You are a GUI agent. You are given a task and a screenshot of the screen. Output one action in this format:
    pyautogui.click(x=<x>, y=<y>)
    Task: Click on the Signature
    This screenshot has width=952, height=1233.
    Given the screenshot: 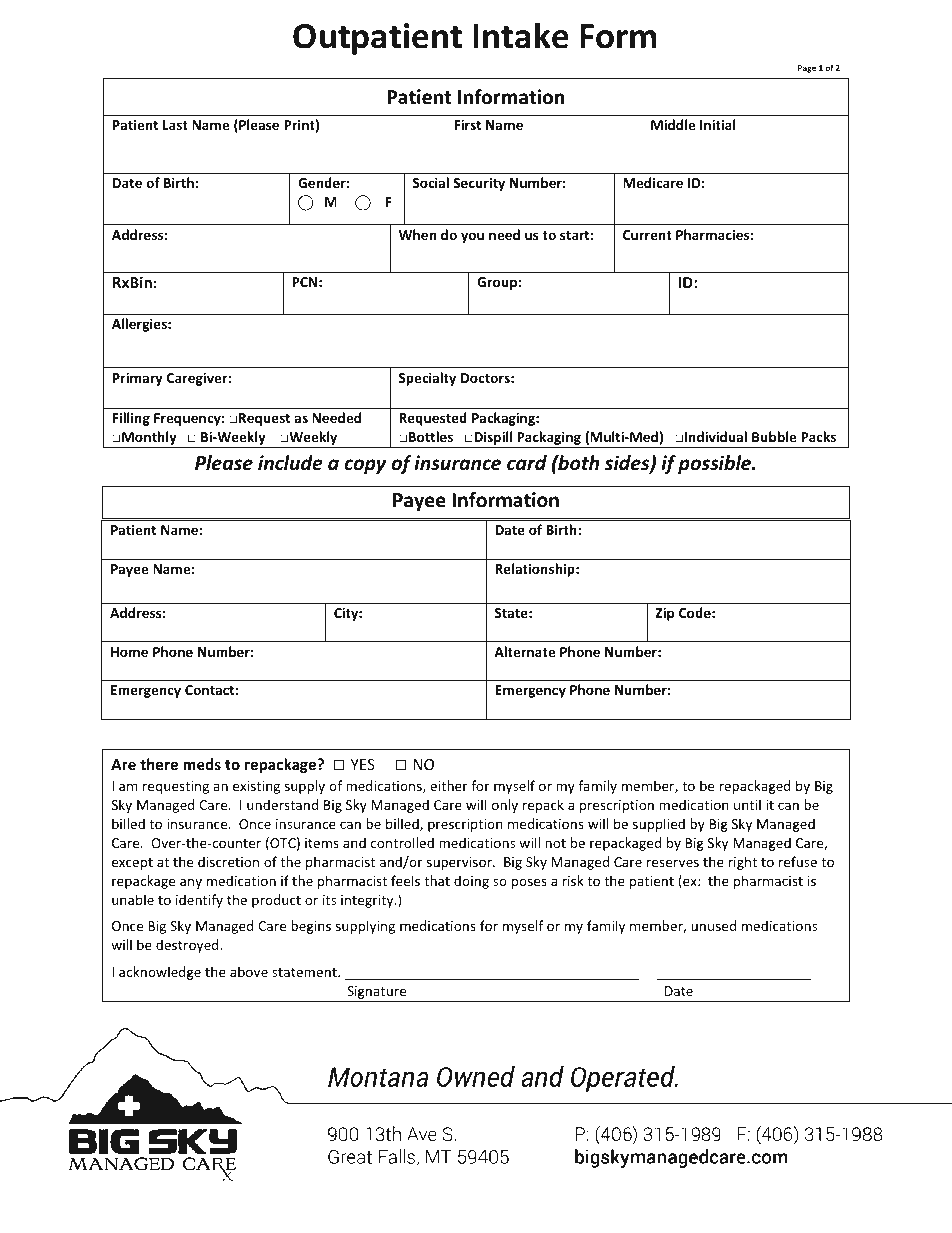 What is the action you would take?
    pyautogui.click(x=377, y=994)
